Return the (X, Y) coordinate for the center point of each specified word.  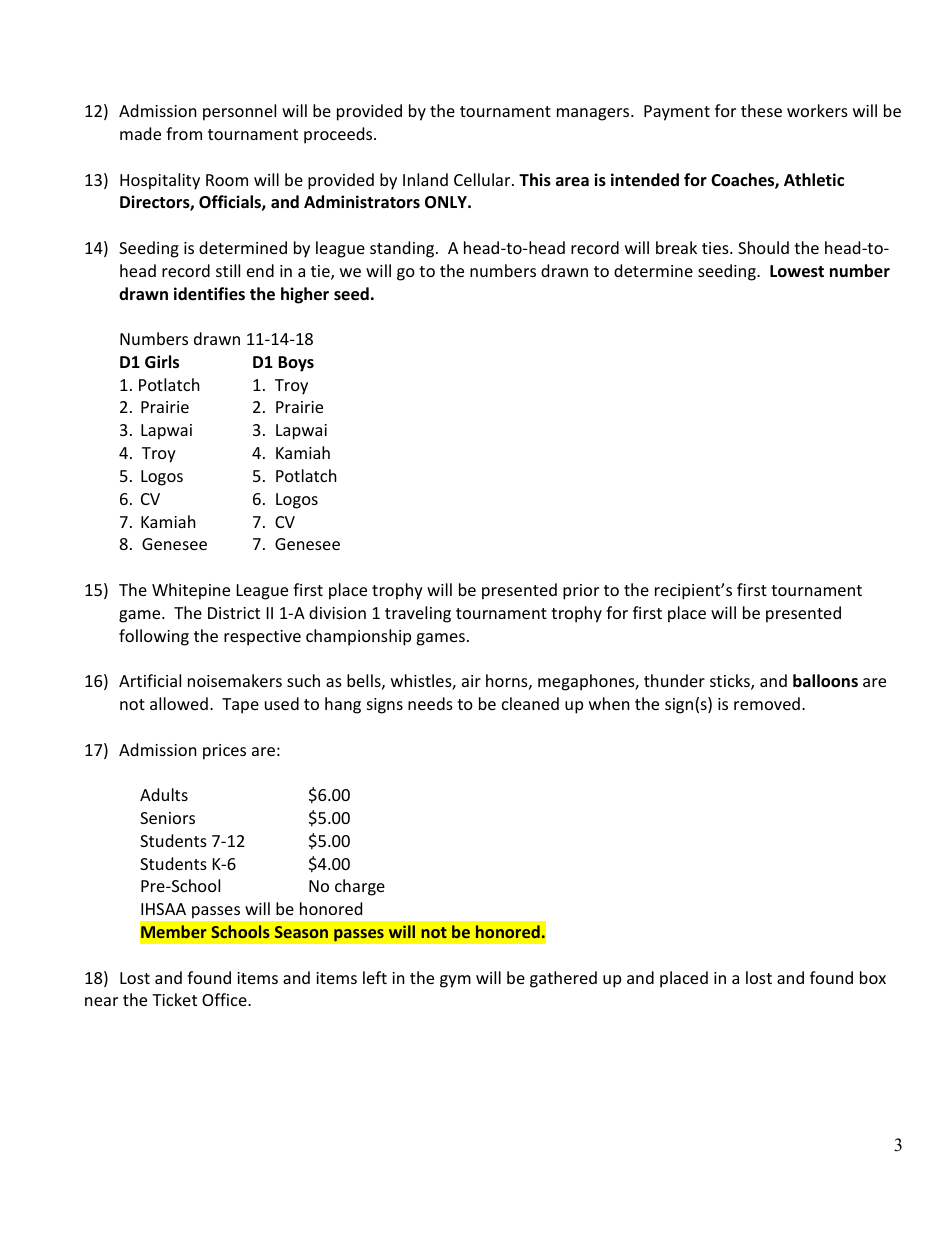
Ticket (174, 999)
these (761, 110)
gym (455, 981)
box (873, 977)
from (184, 133)
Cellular (483, 179)
